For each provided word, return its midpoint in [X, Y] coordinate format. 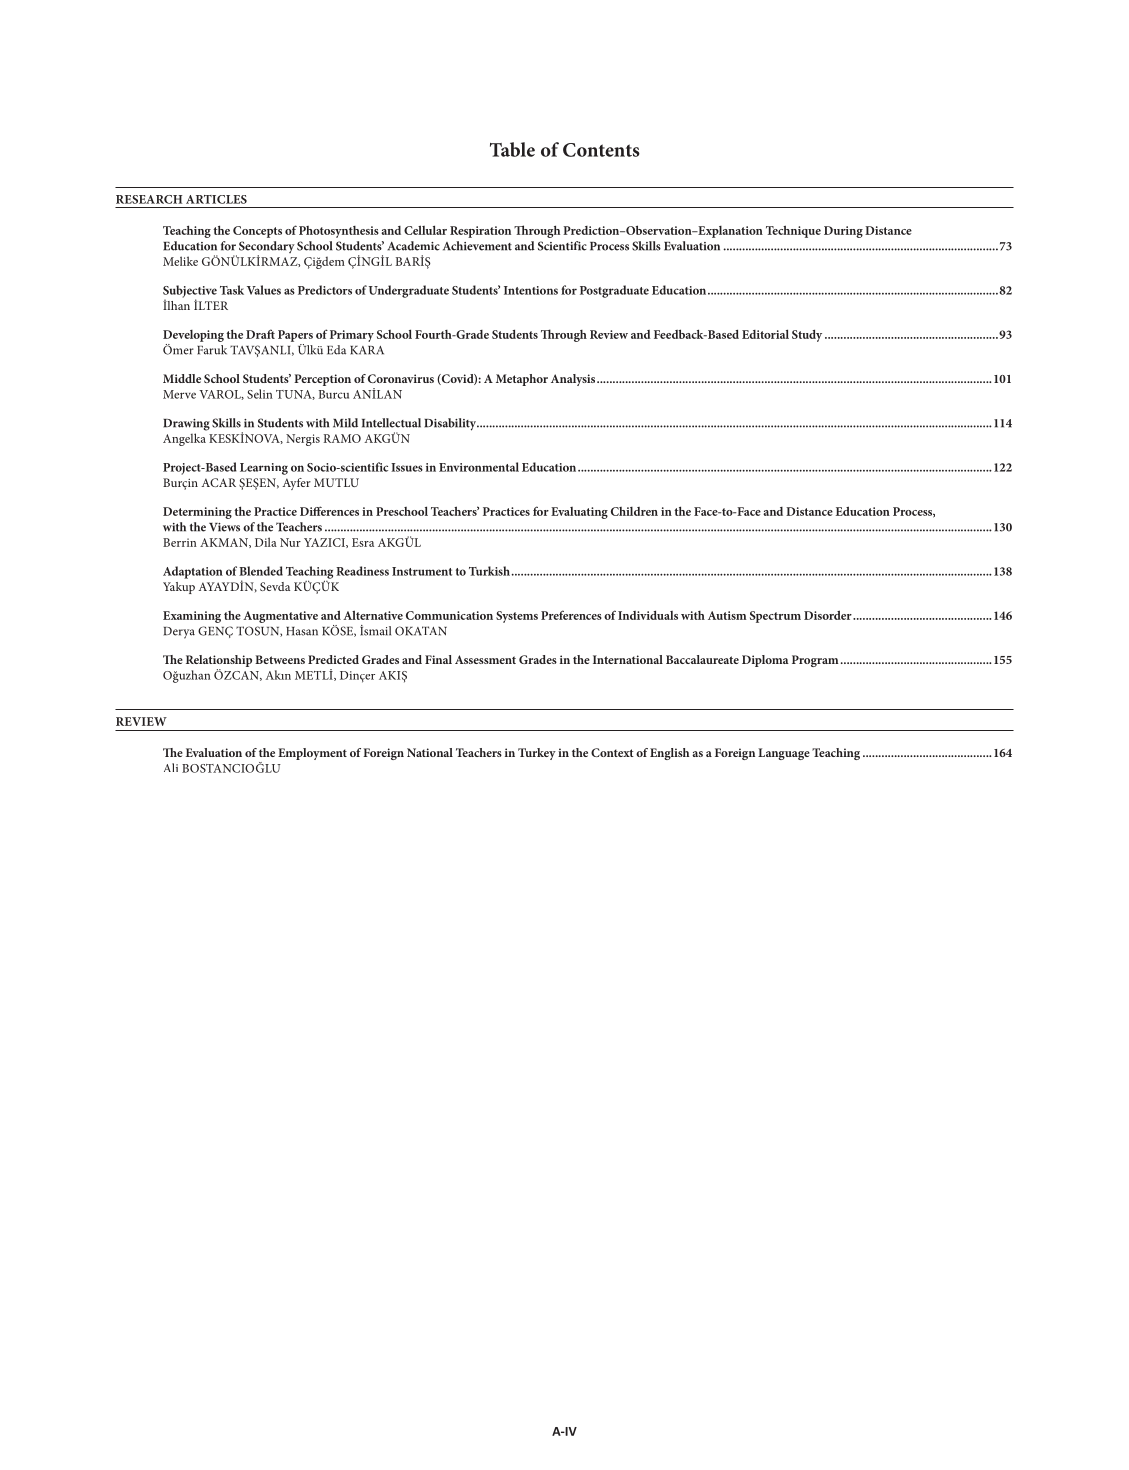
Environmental [479, 467]
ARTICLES [216, 199]
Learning [264, 469]
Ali [171, 767]
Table [512, 149]
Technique [793, 231]
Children [634, 511]
